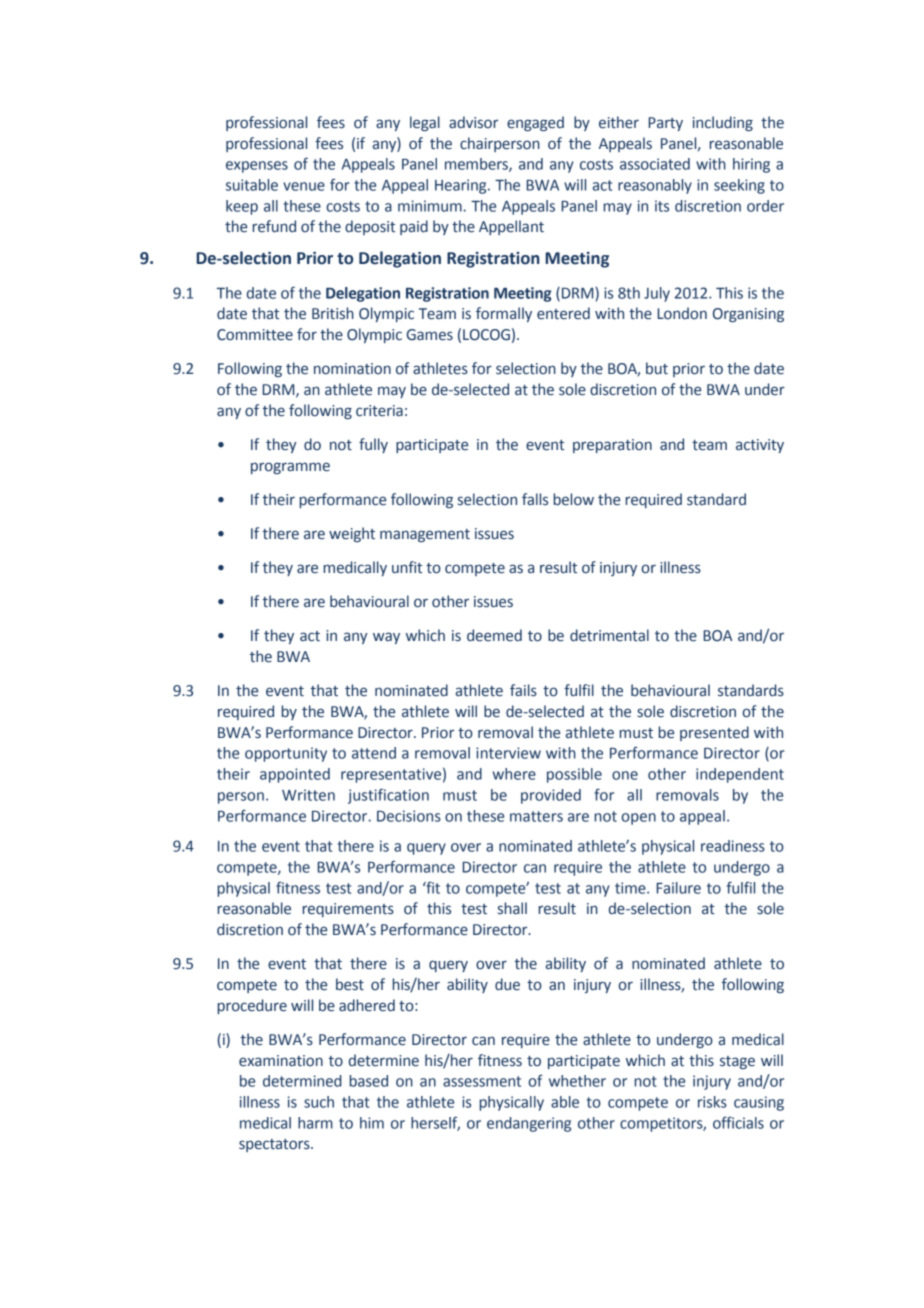  What do you see at coordinates (290, 468) in the screenshot?
I see `programme` at bounding box center [290, 468].
